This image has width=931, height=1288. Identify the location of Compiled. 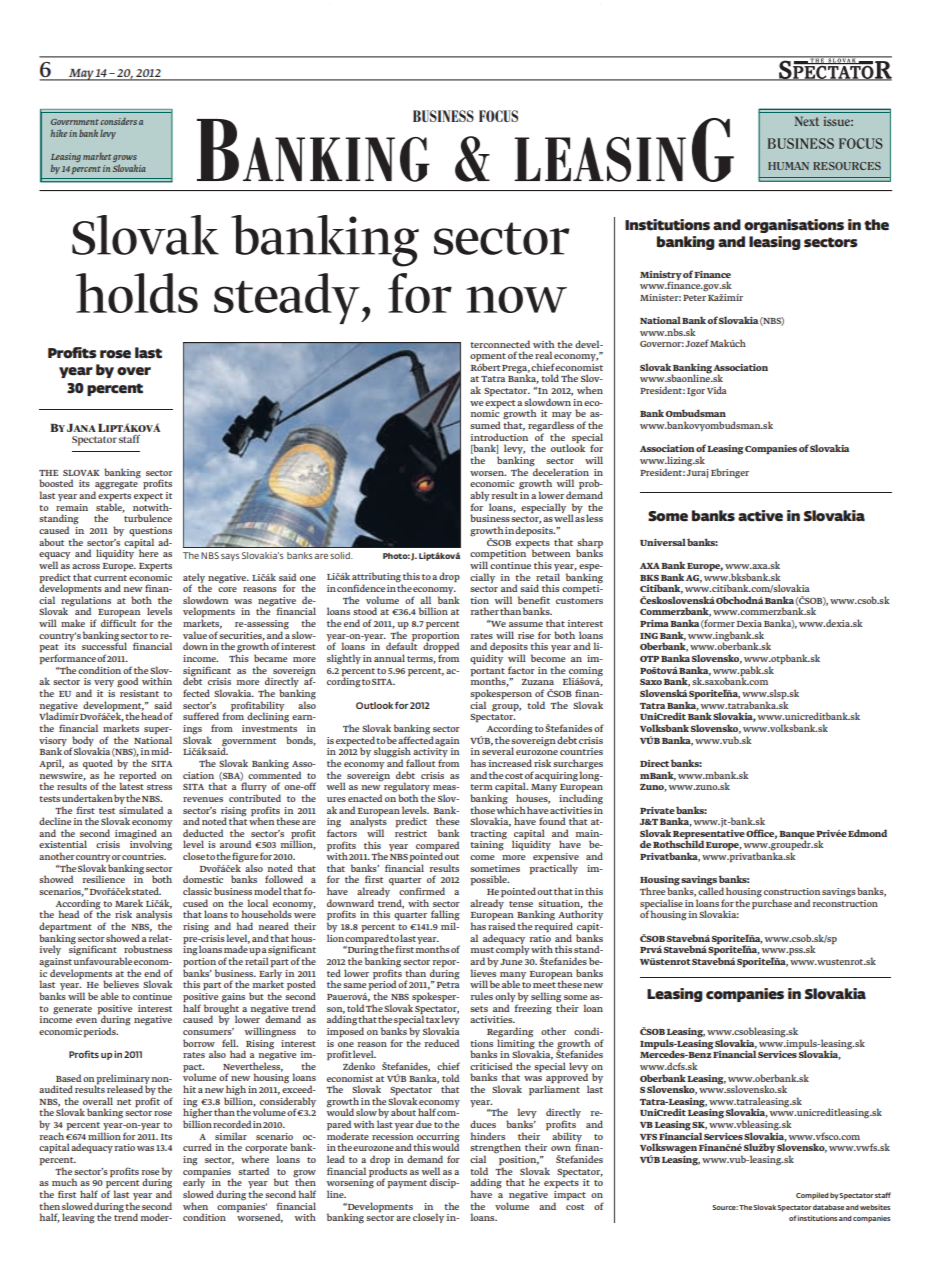
(812, 1196).
